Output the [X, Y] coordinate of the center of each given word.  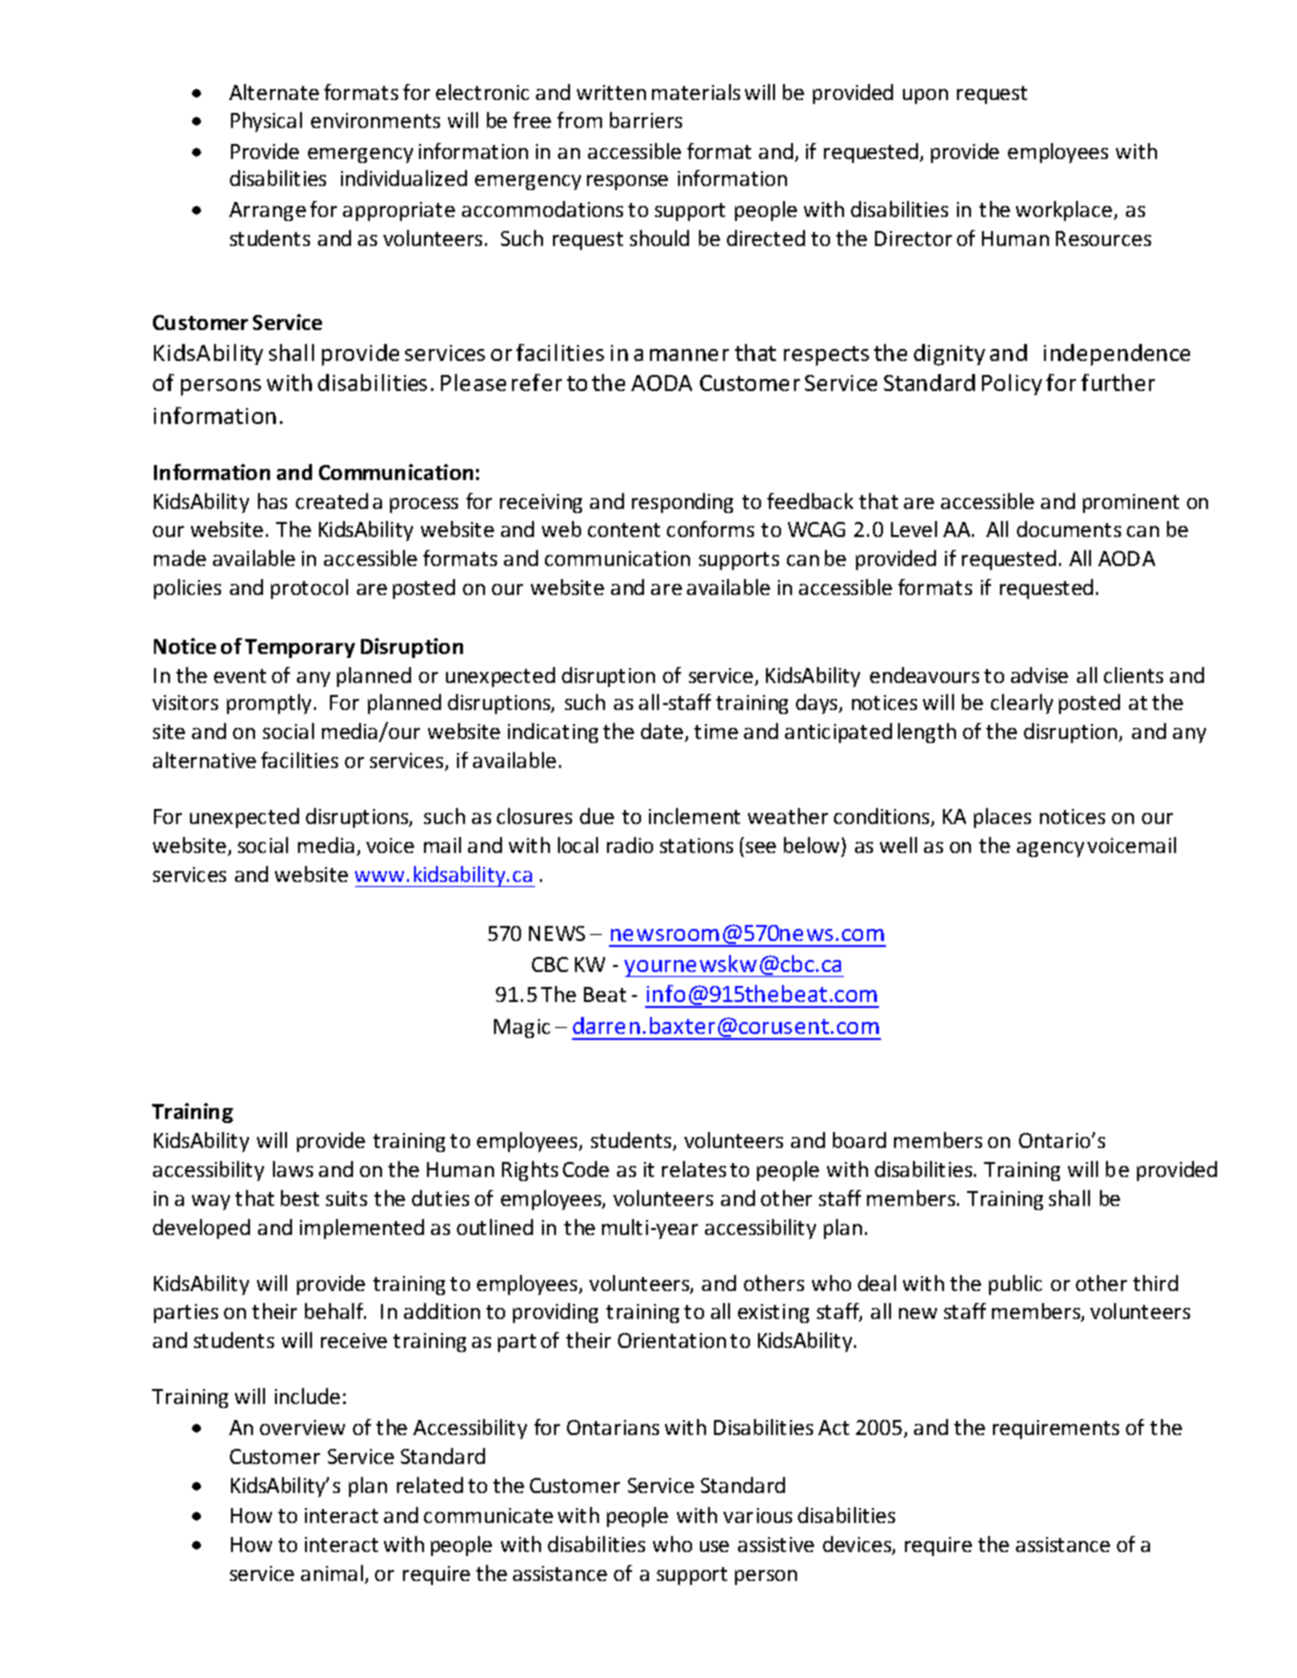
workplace [1065, 211]
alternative [204, 760]
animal [333, 1574]
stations [696, 845]
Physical [266, 122]
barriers [646, 120]
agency [1050, 849]
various [757, 1515]
